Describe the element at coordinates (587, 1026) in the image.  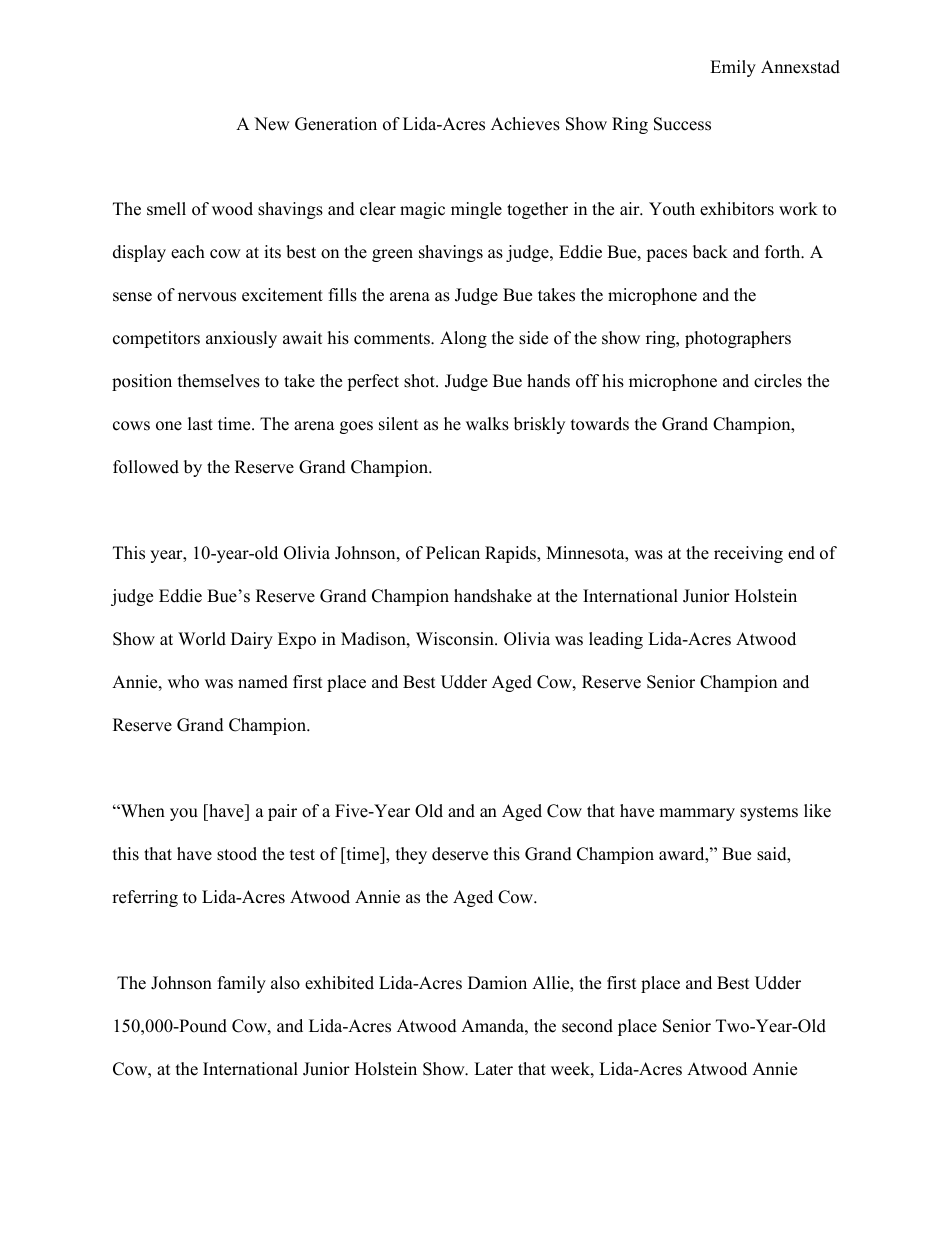
I see `second` at that location.
